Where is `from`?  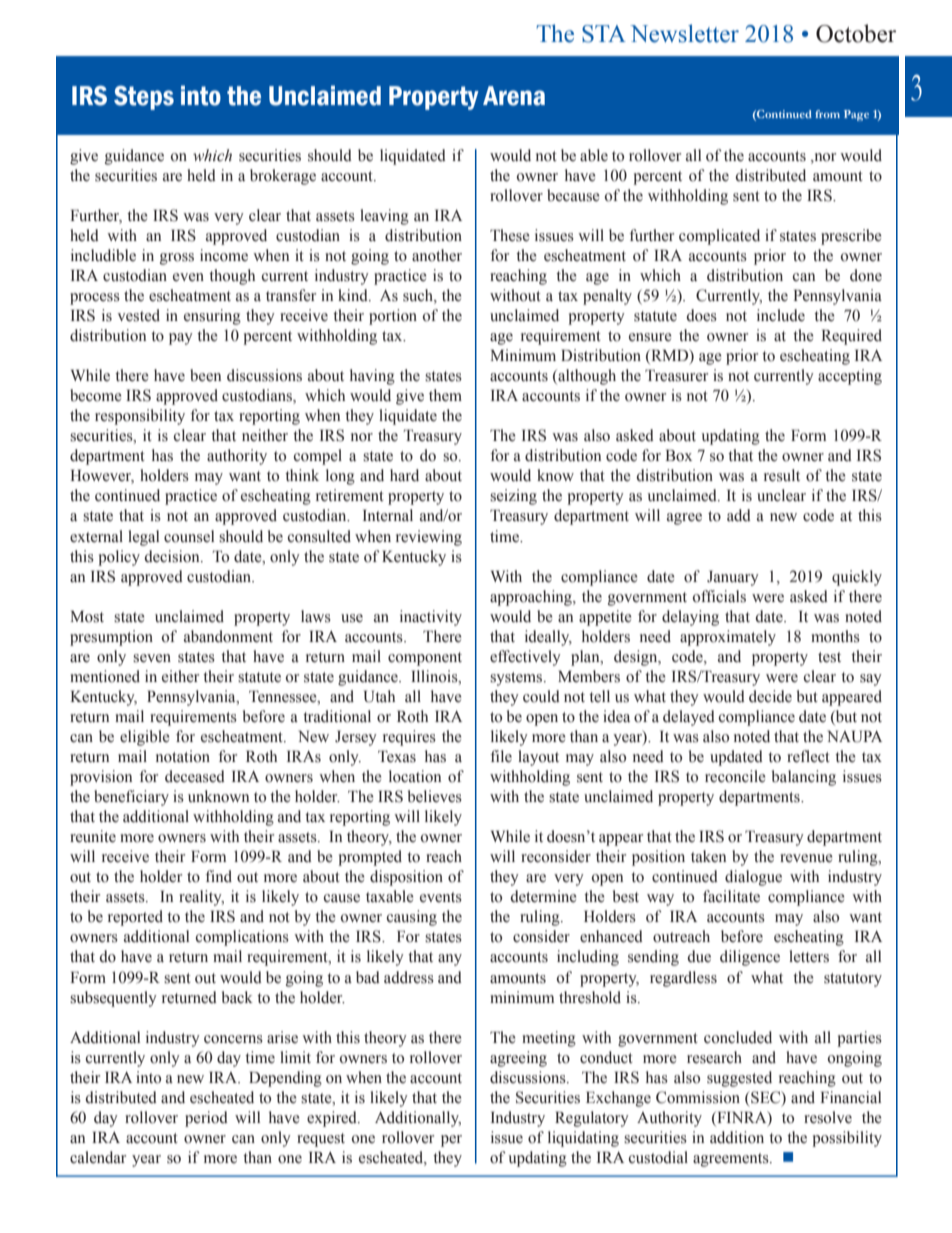 from is located at coordinates (827, 114).
